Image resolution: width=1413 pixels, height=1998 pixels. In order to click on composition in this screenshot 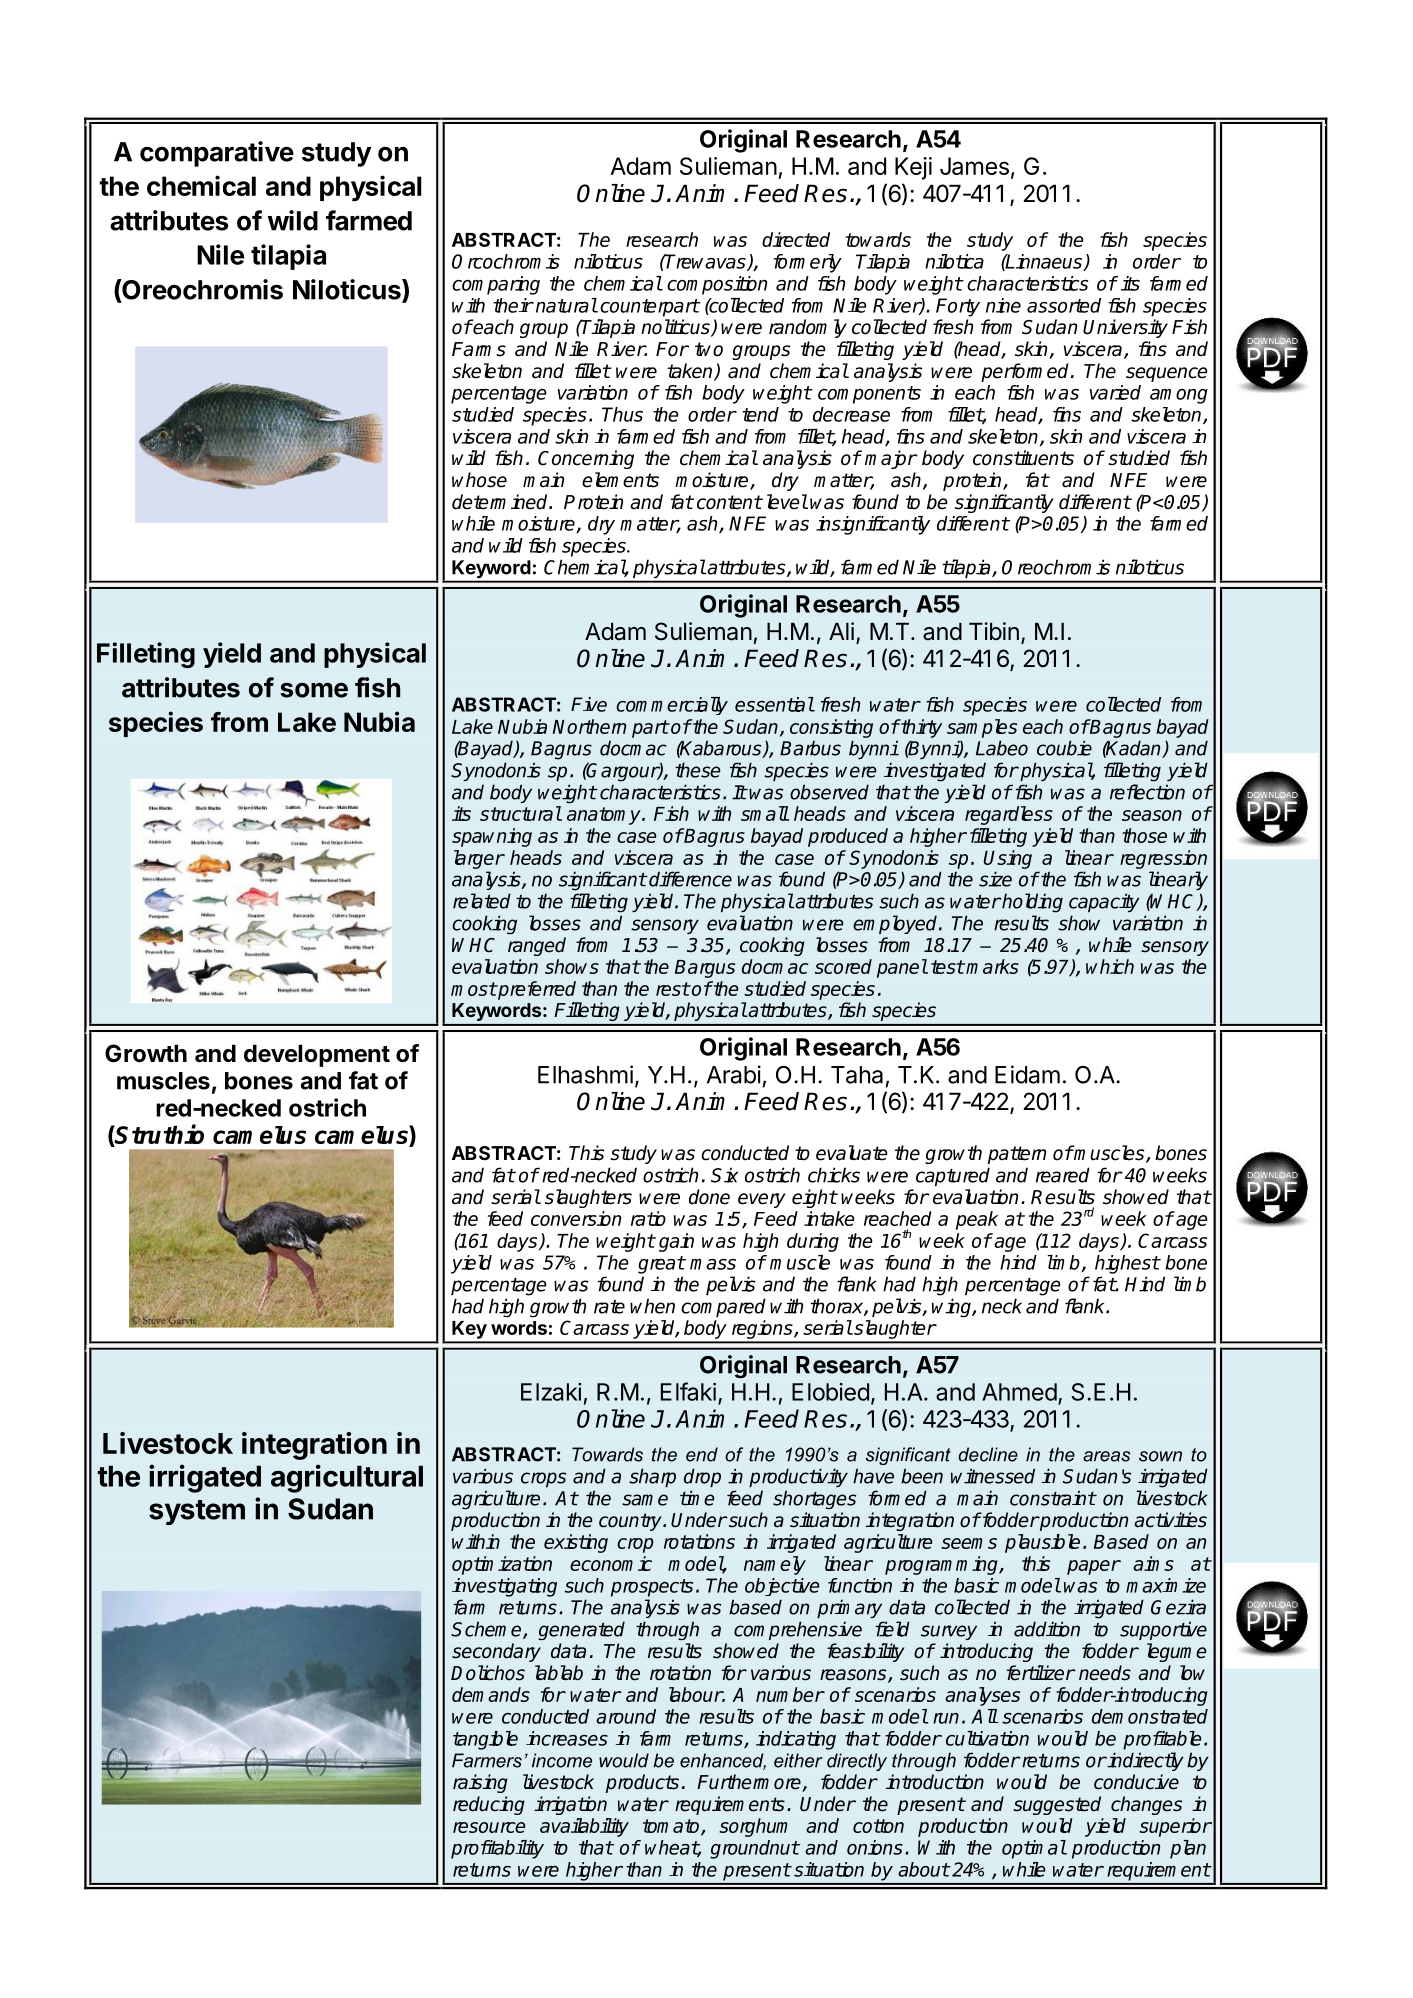, I will do `click(717, 285)`.
